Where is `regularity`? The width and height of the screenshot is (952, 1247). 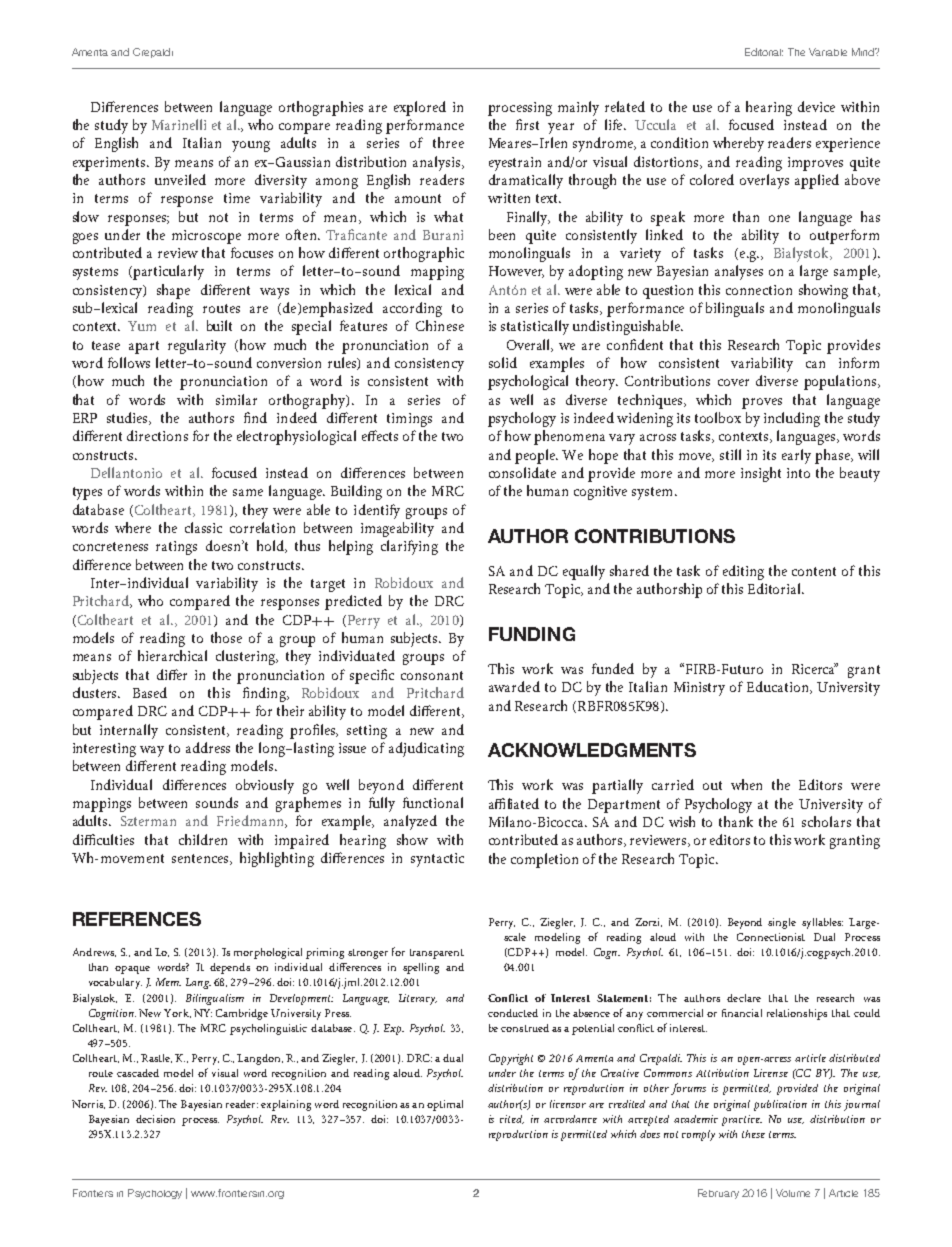
regularity is located at coordinates (197, 346).
